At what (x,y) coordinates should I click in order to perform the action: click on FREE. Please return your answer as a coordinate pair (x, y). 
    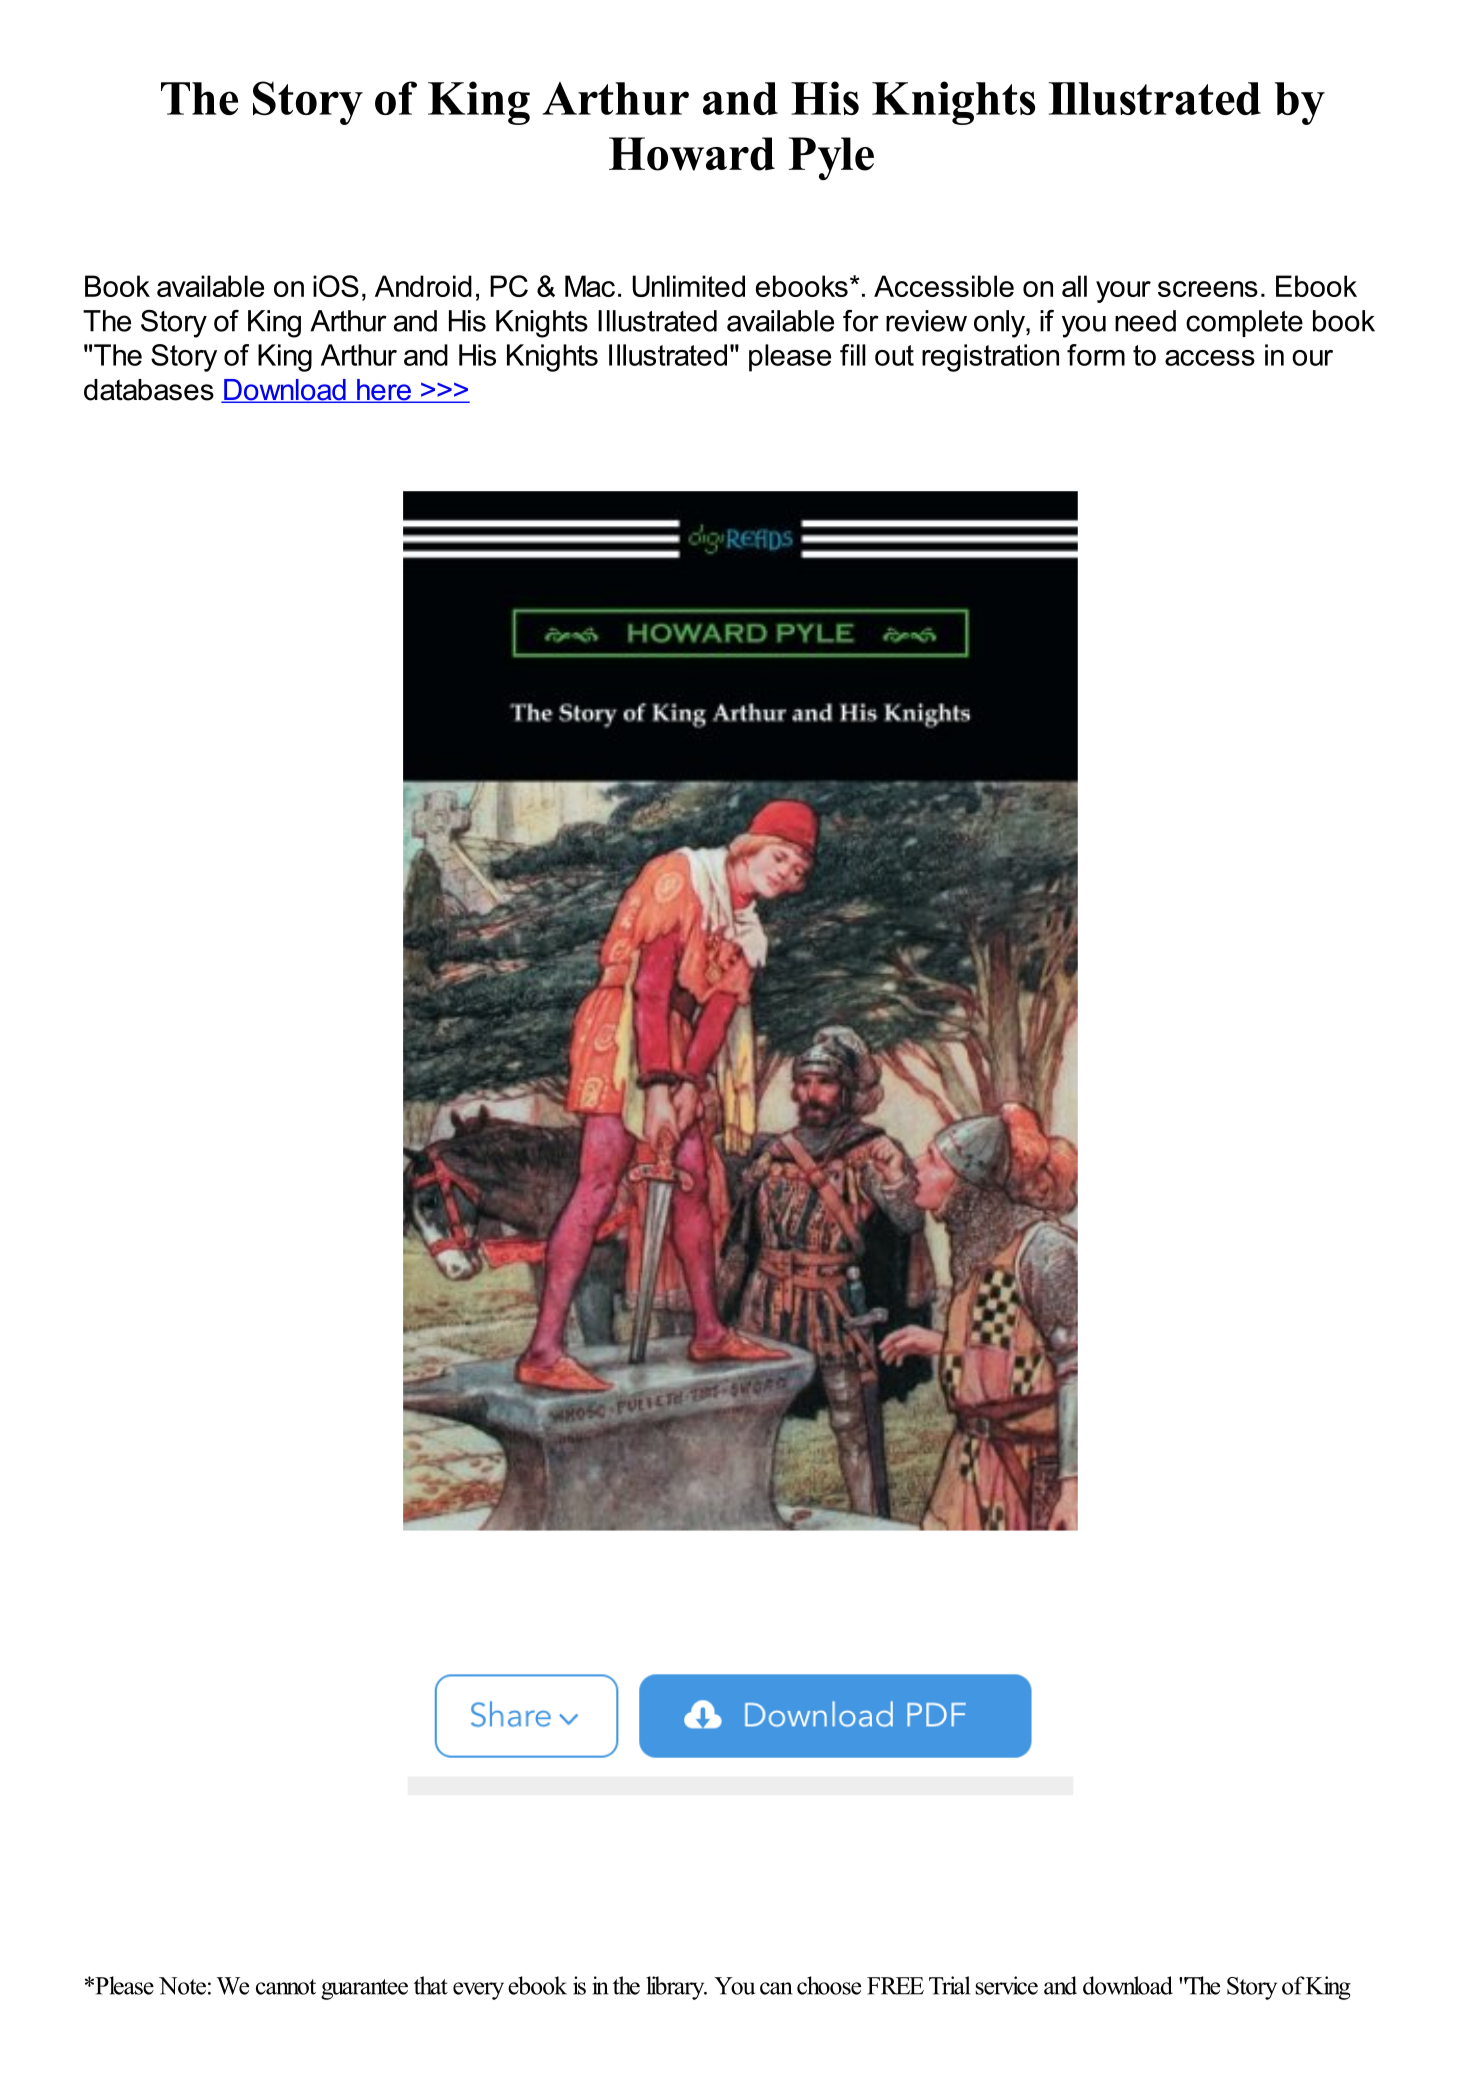
    Looking at the image, I should click on (895, 1986).
